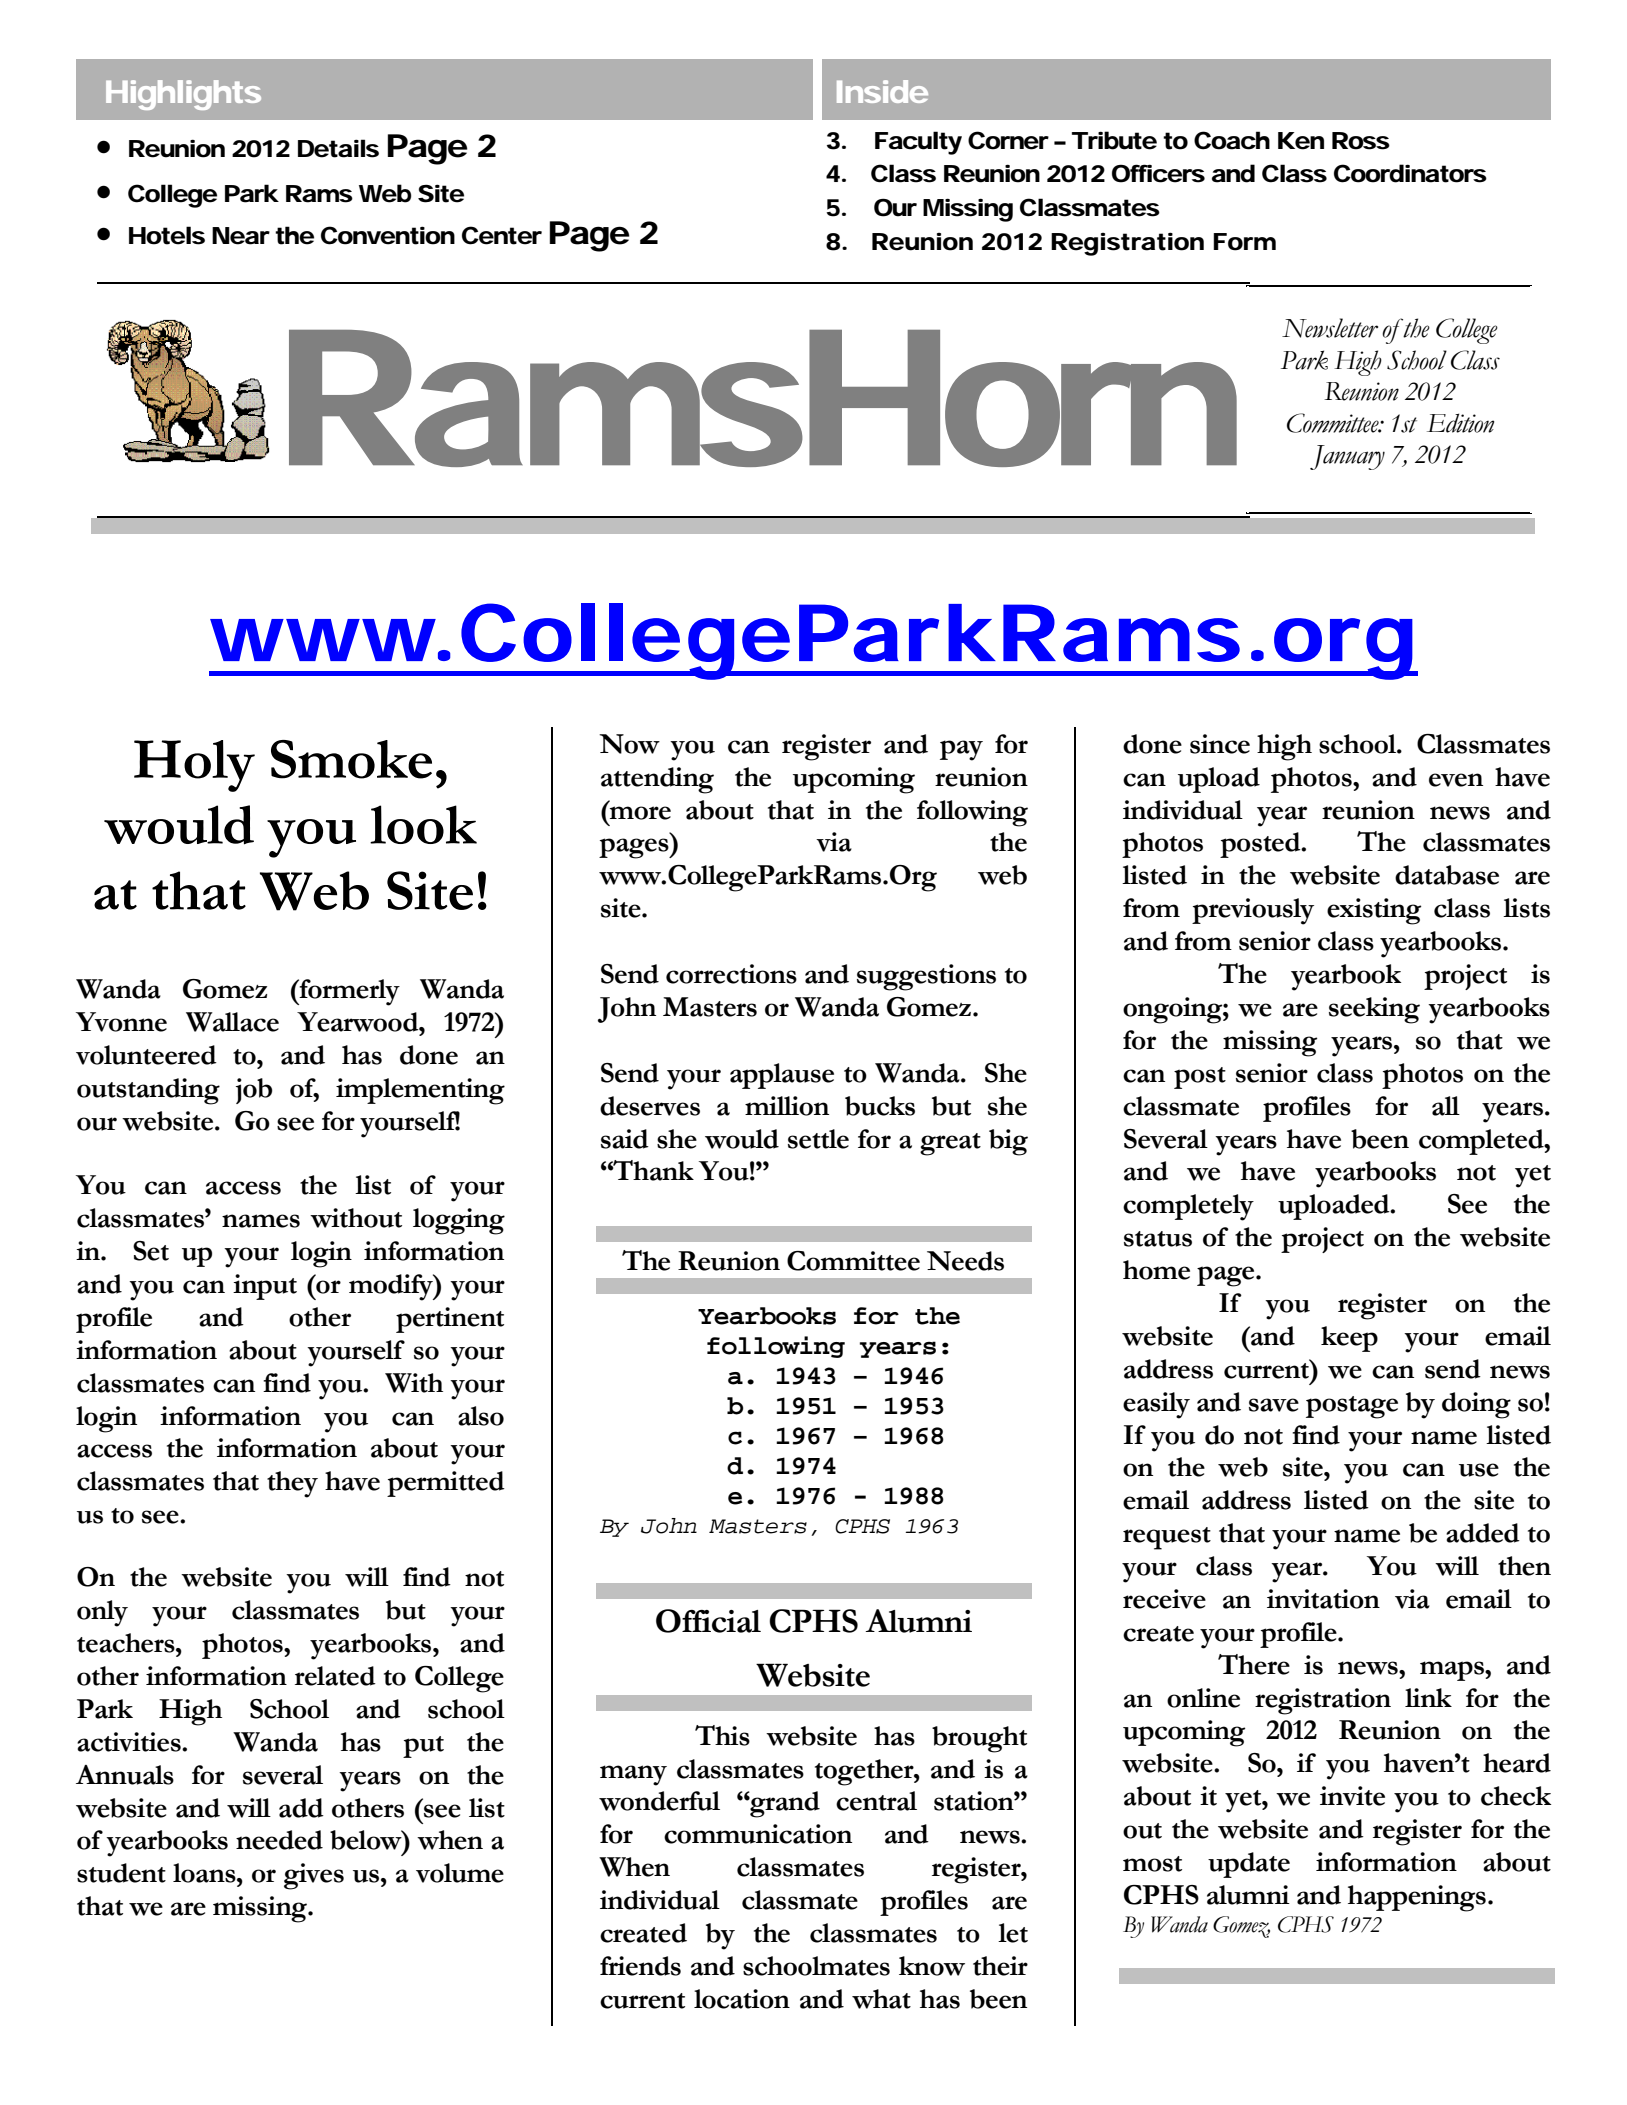 This document has height=2105, width=1627. What do you see at coordinates (1008, 140) in the document?
I see `Corner` at bounding box center [1008, 140].
